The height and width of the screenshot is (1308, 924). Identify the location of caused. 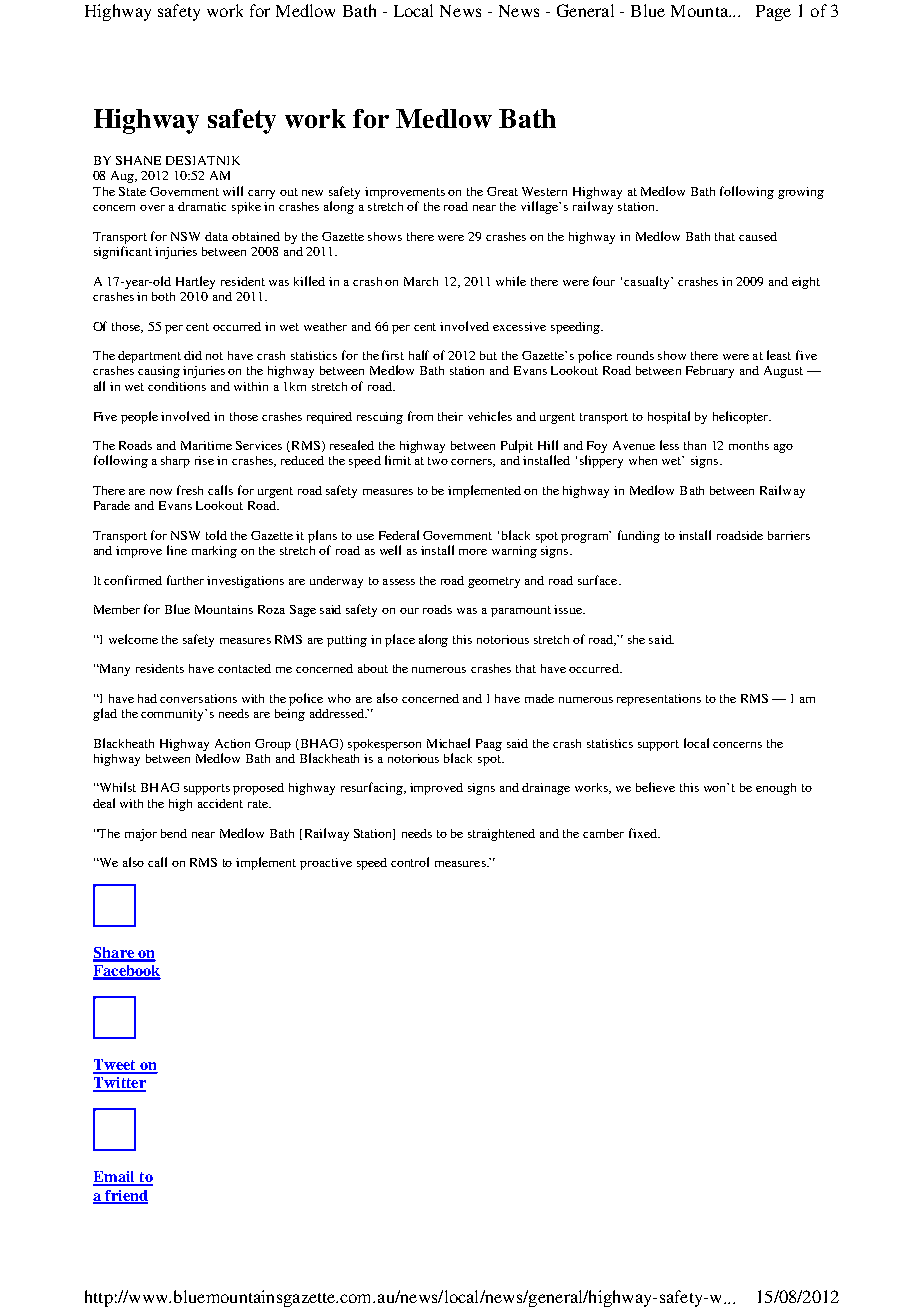
(758, 236).
